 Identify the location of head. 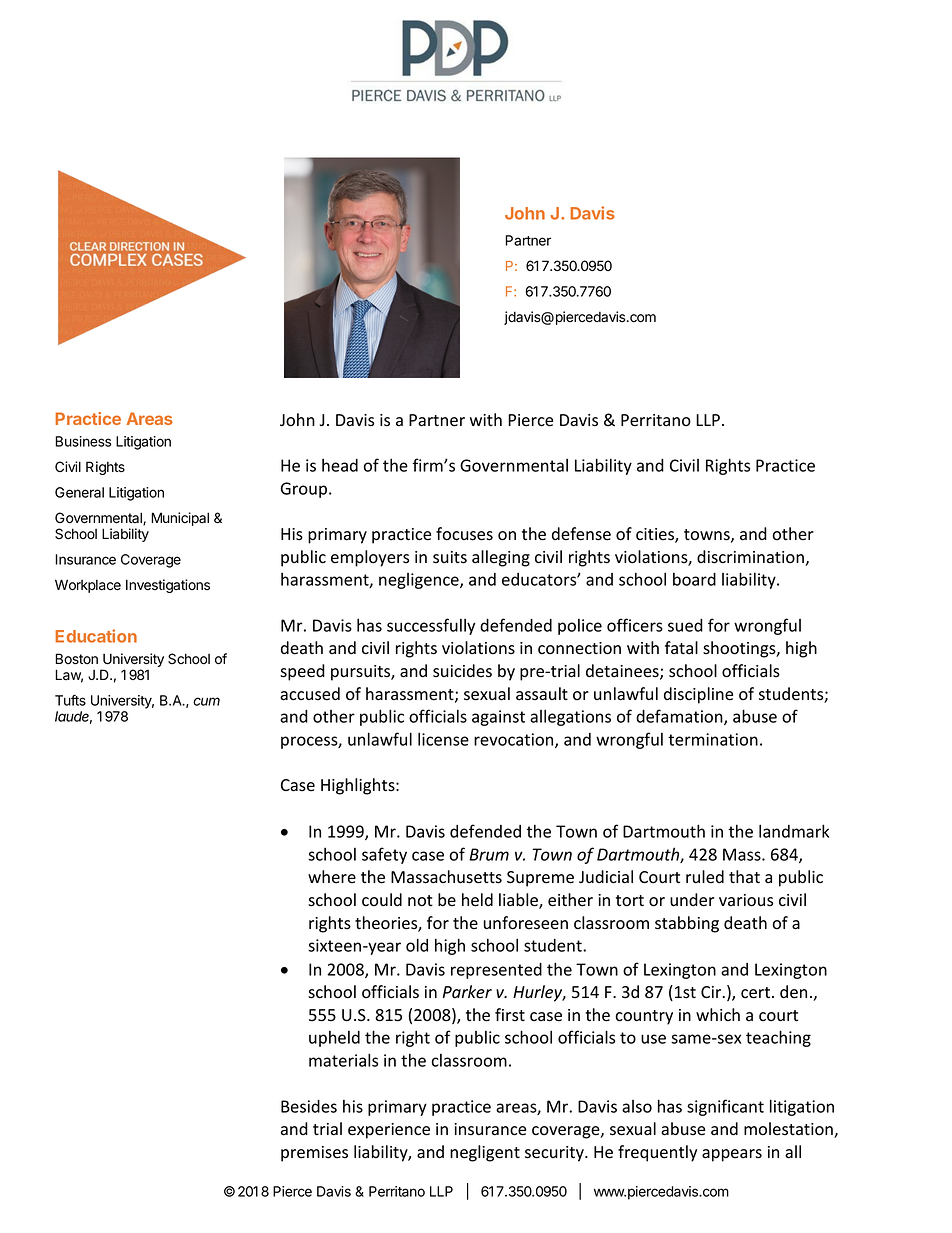
(340, 465).
